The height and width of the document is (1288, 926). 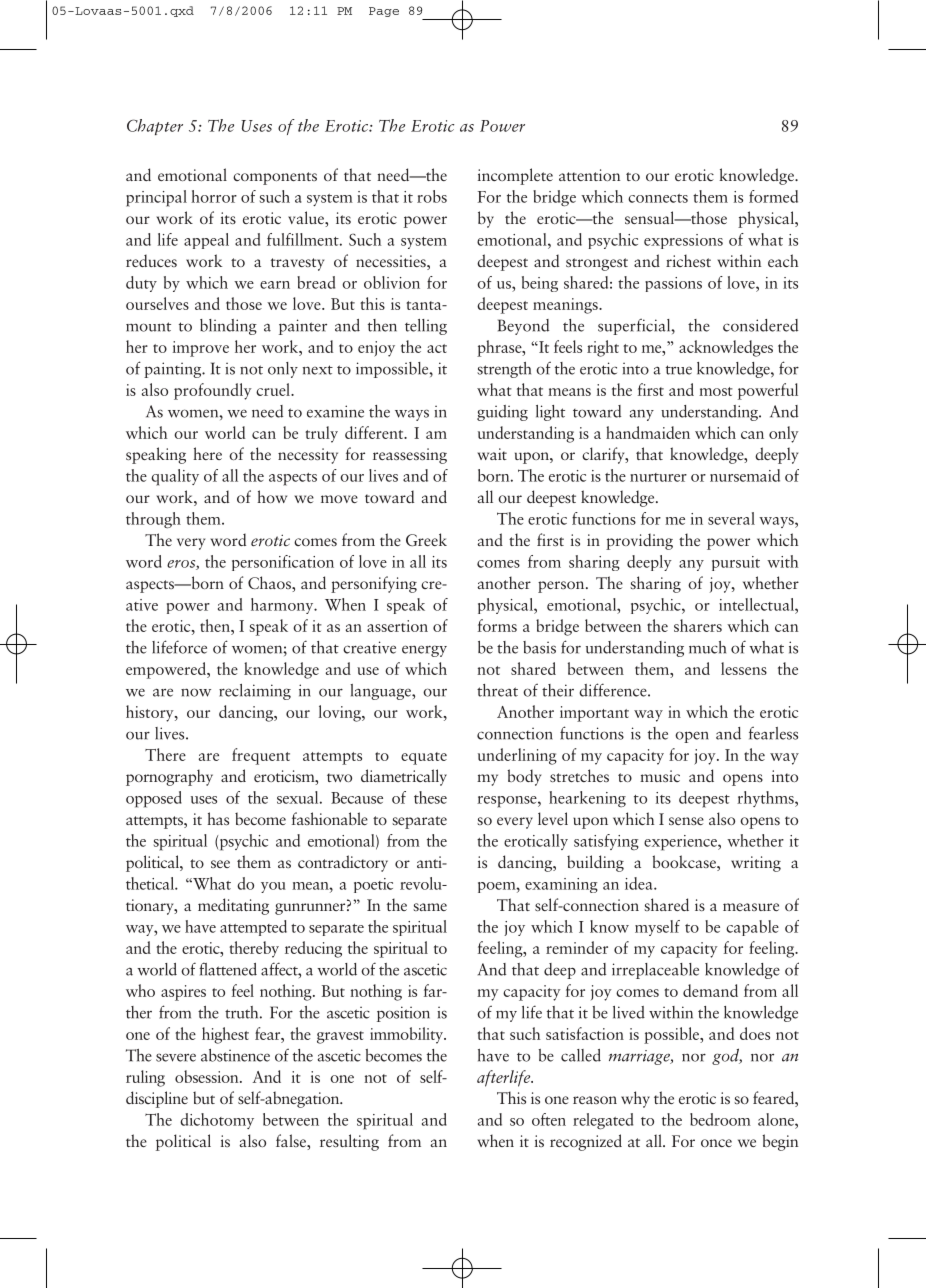 I want to click on Greek, so click(x=426, y=539).
